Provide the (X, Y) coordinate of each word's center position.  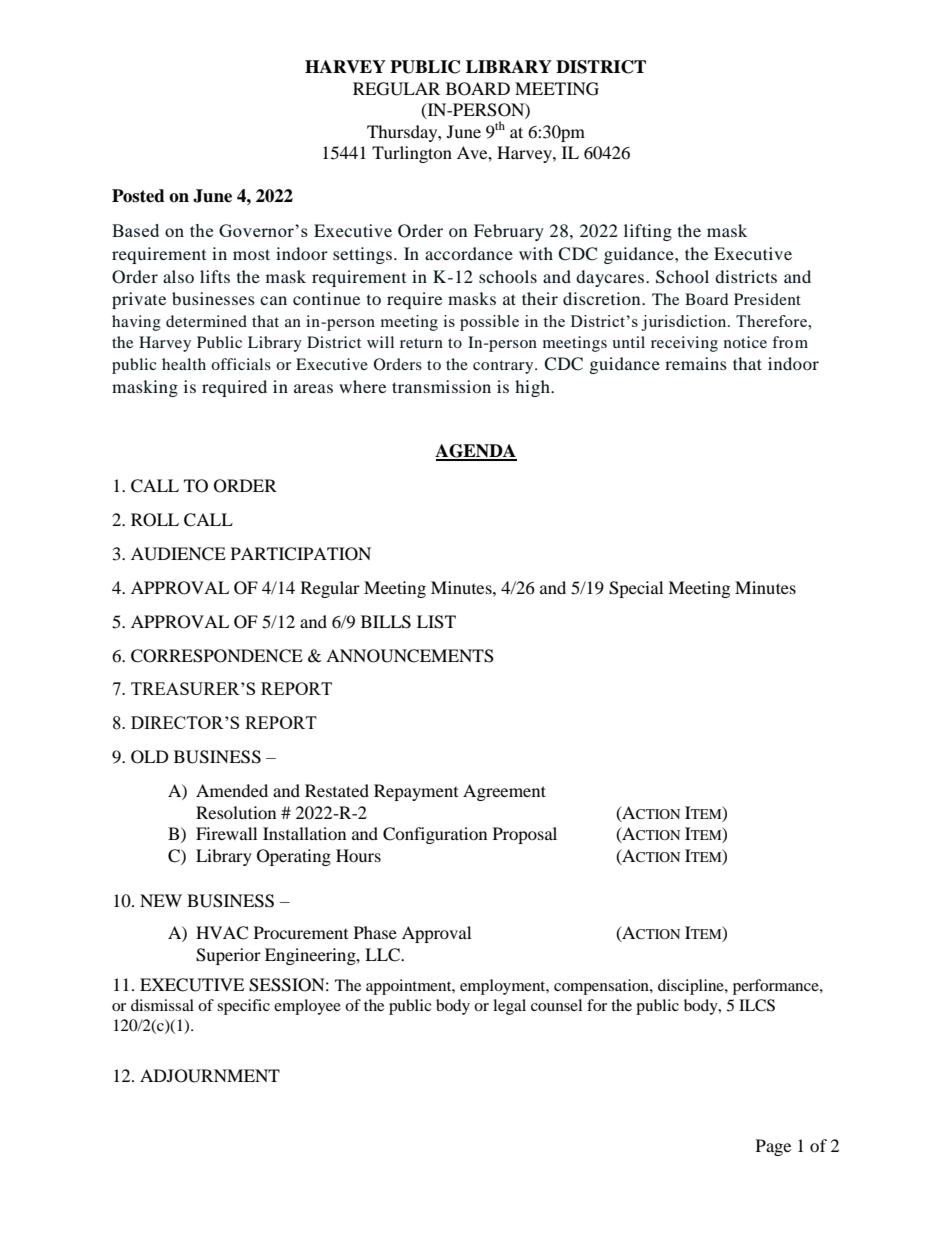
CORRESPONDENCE (217, 656)
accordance (469, 253)
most (251, 254)
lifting (648, 232)
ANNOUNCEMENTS (410, 656)
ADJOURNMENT (210, 1076)
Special (636, 589)
